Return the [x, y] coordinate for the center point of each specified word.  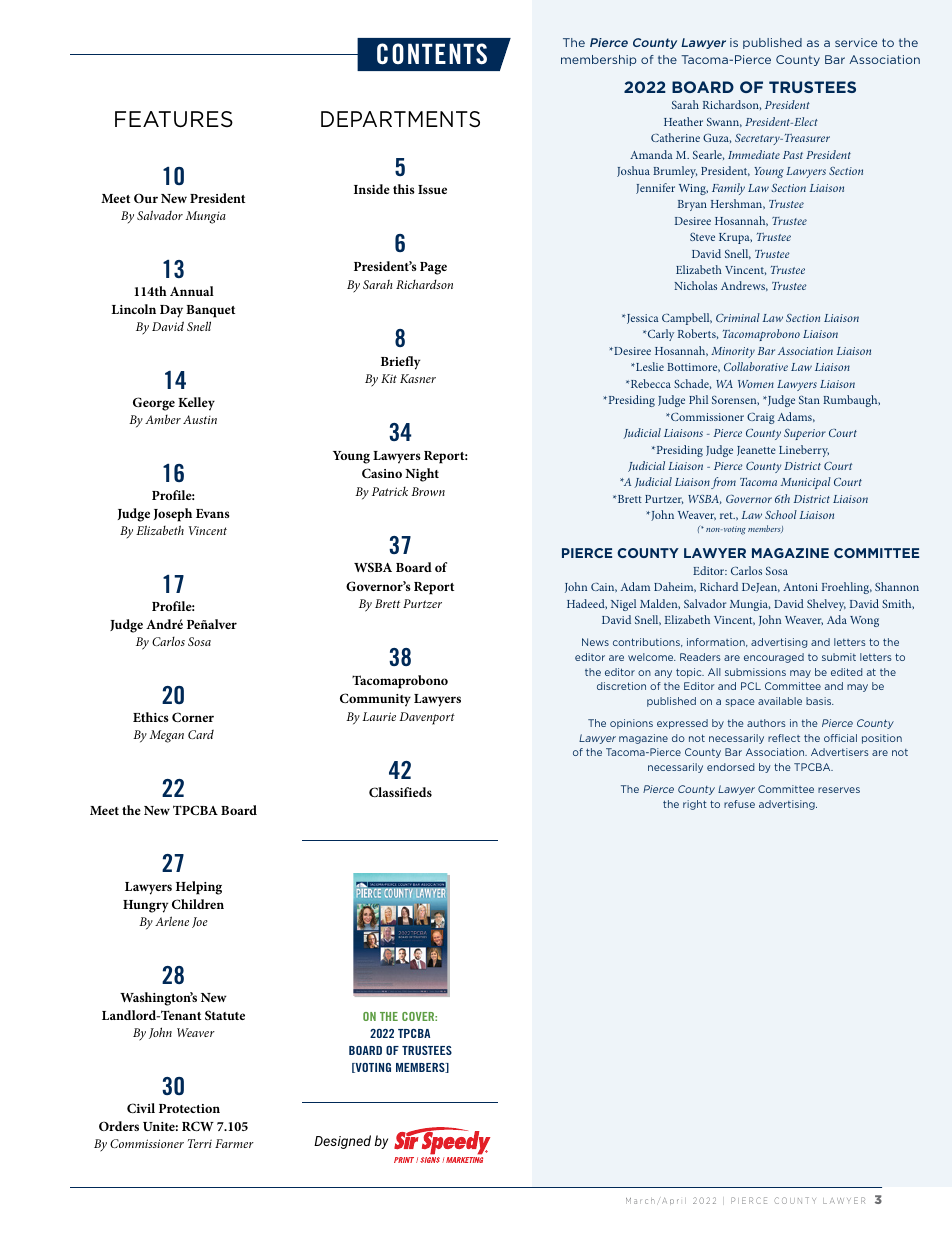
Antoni [800, 587]
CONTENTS [432, 54]
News [595, 642]
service [856, 42]
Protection [189, 1108]
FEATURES [174, 119]
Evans [213, 513]
